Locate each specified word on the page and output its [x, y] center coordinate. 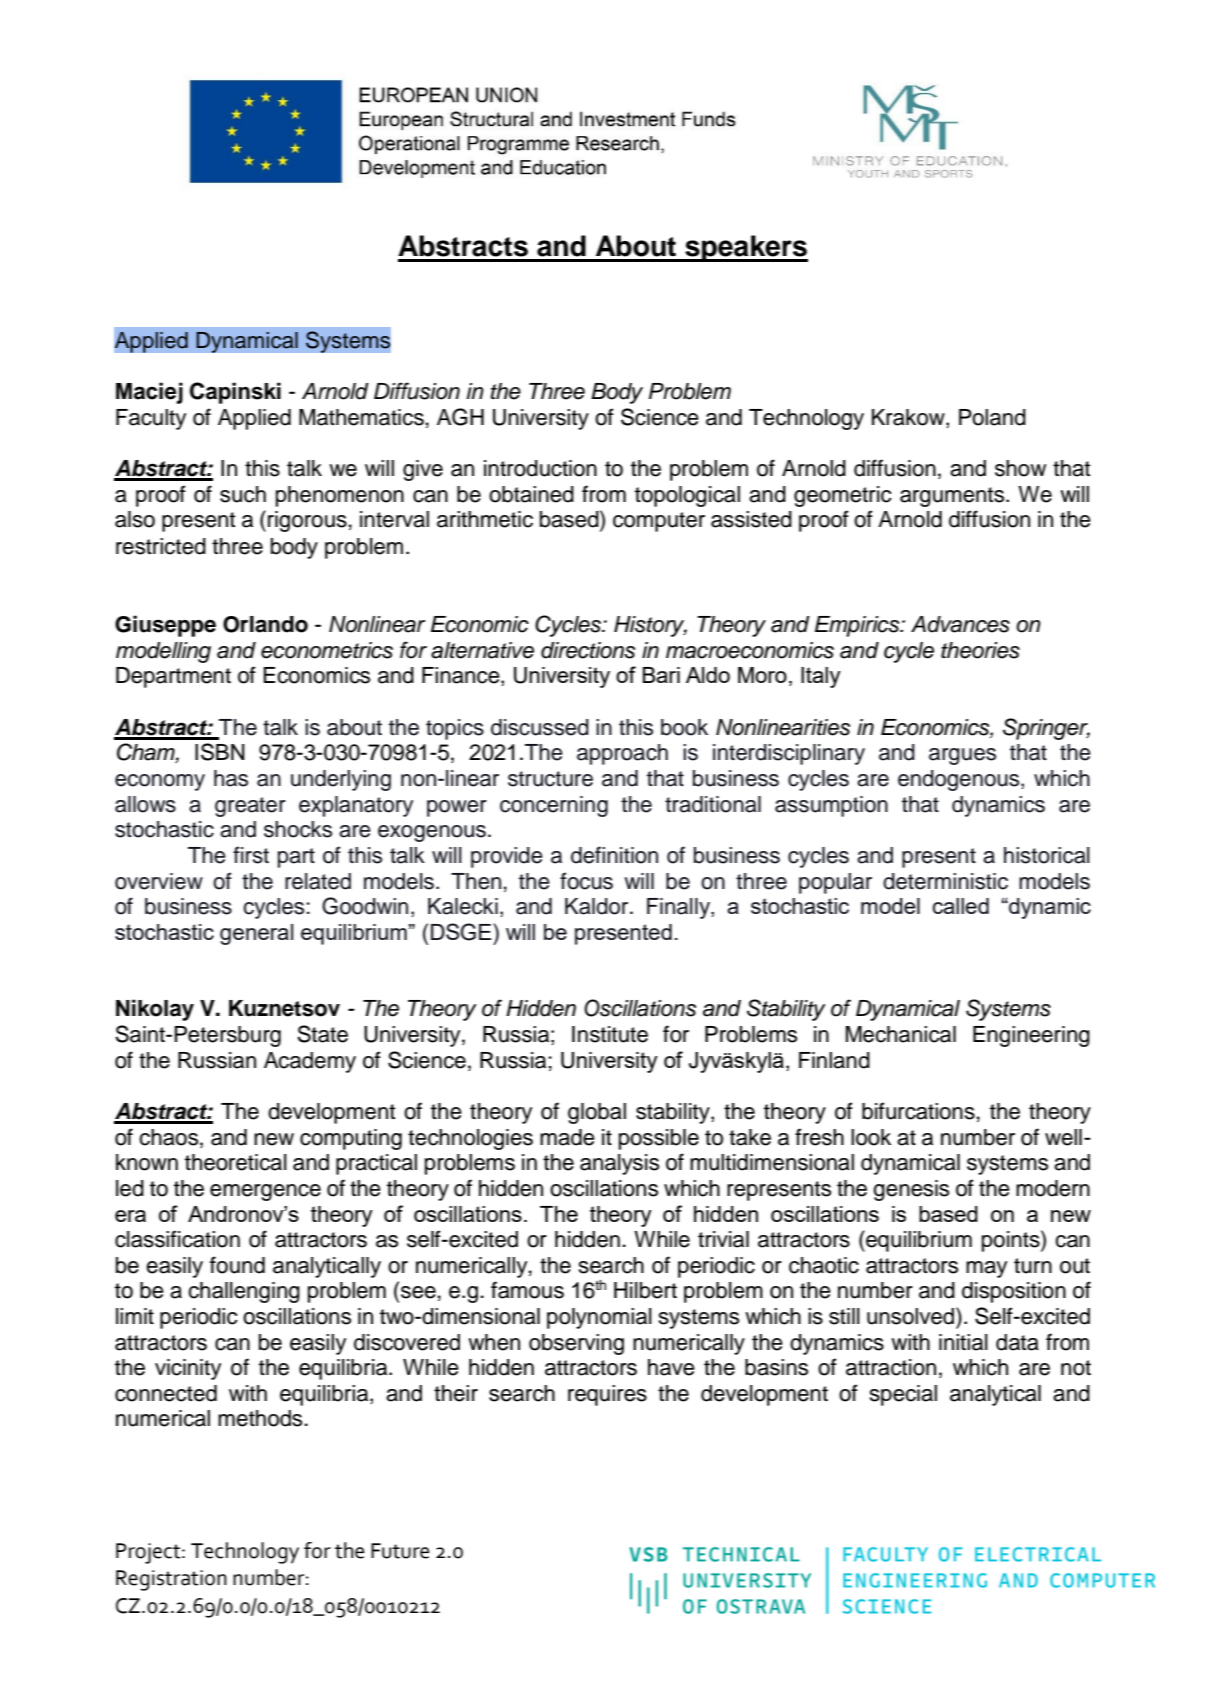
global [597, 1113]
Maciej [149, 393]
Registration [171, 1580]
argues [962, 756]
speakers [745, 248]
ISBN [220, 752]
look [871, 1137]
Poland [992, 417]
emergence [265, 1192]
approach [622, 754]
